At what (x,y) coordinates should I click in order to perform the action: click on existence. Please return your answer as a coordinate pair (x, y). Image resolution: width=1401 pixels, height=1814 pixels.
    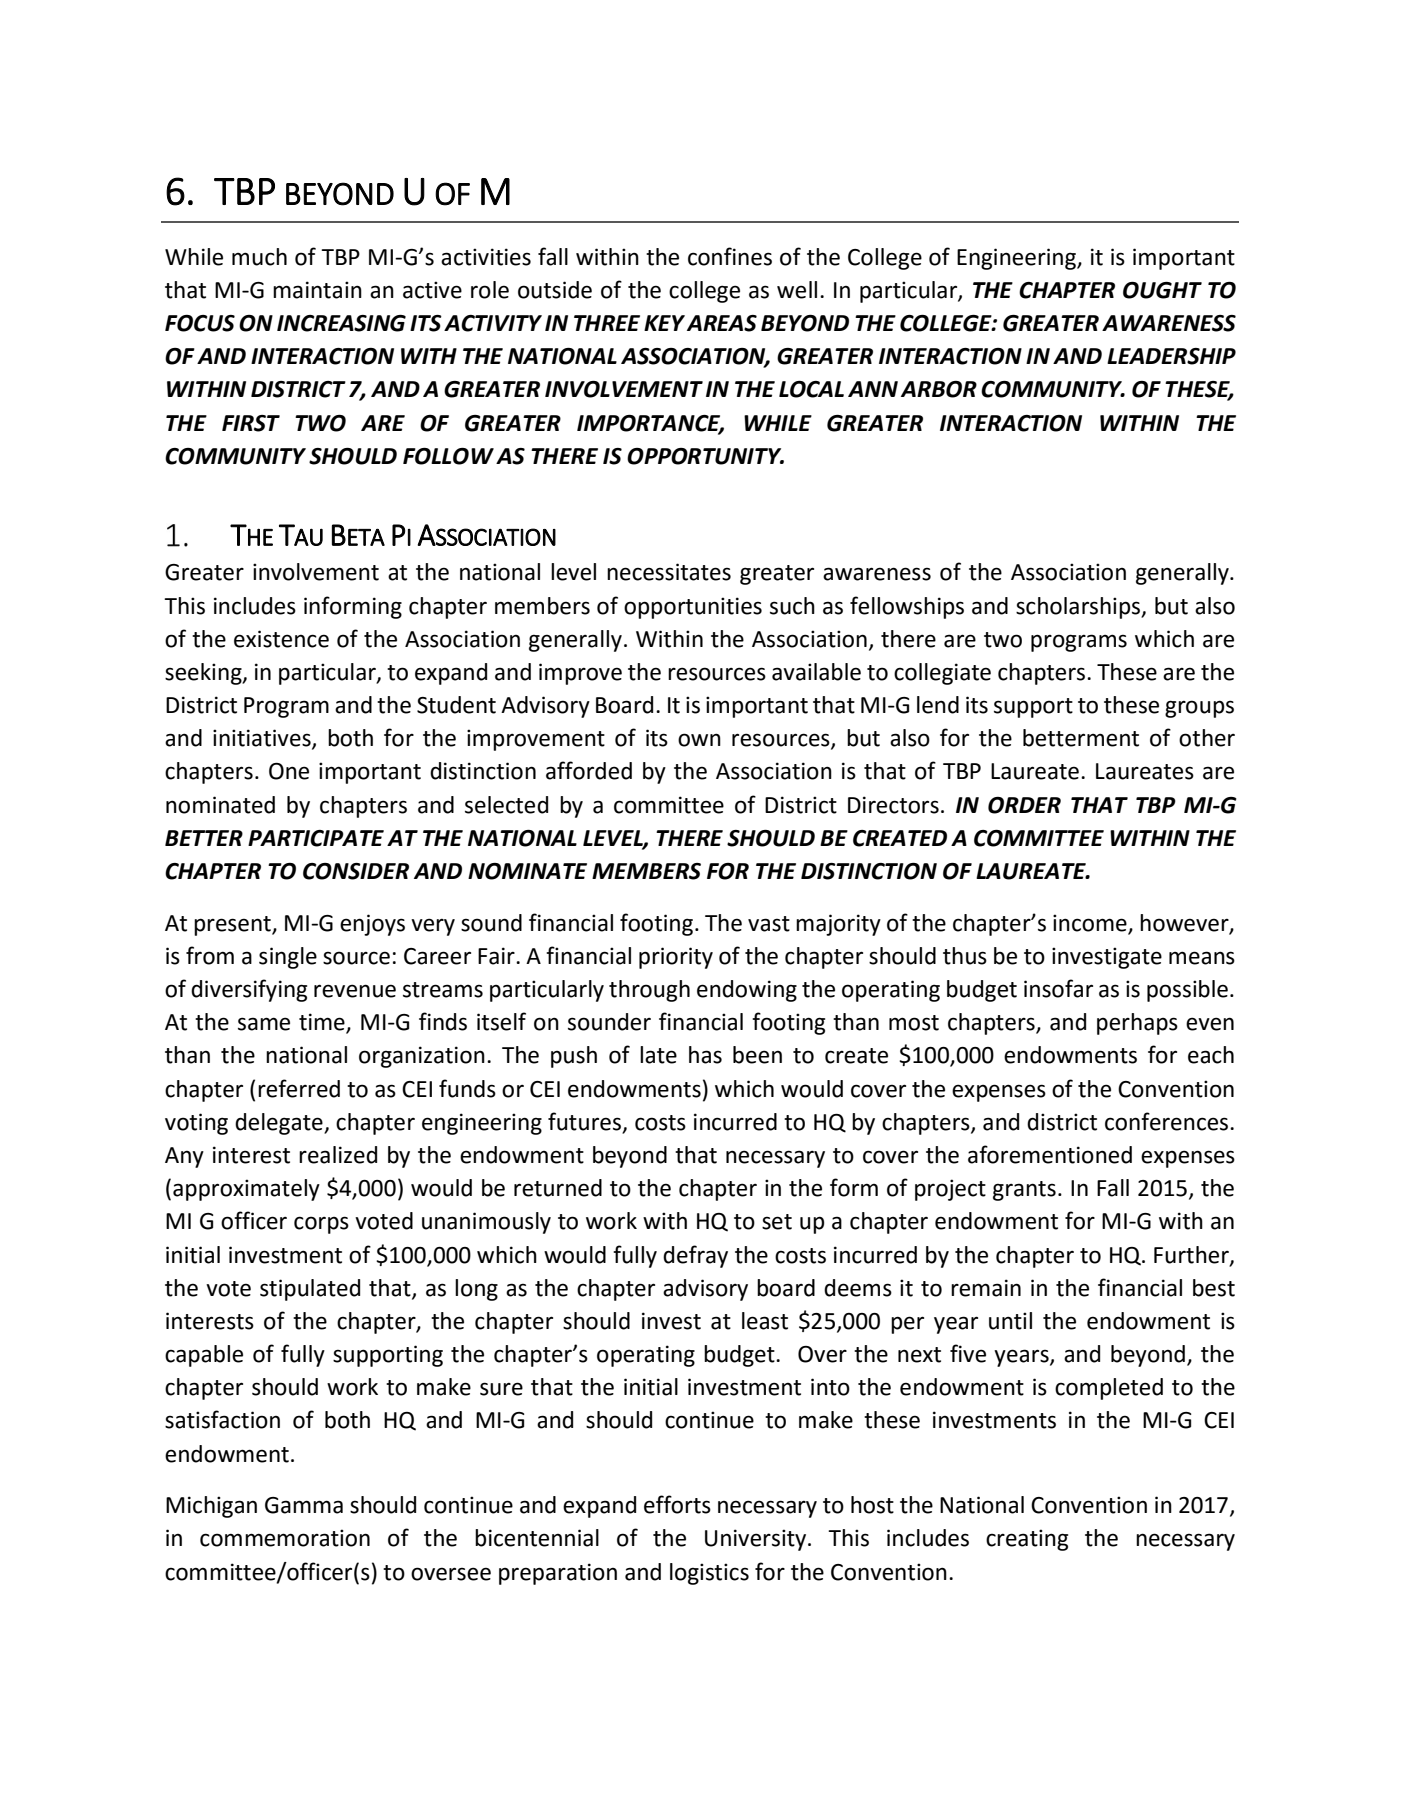
    Looking at the image, I should click on (281, 639).
